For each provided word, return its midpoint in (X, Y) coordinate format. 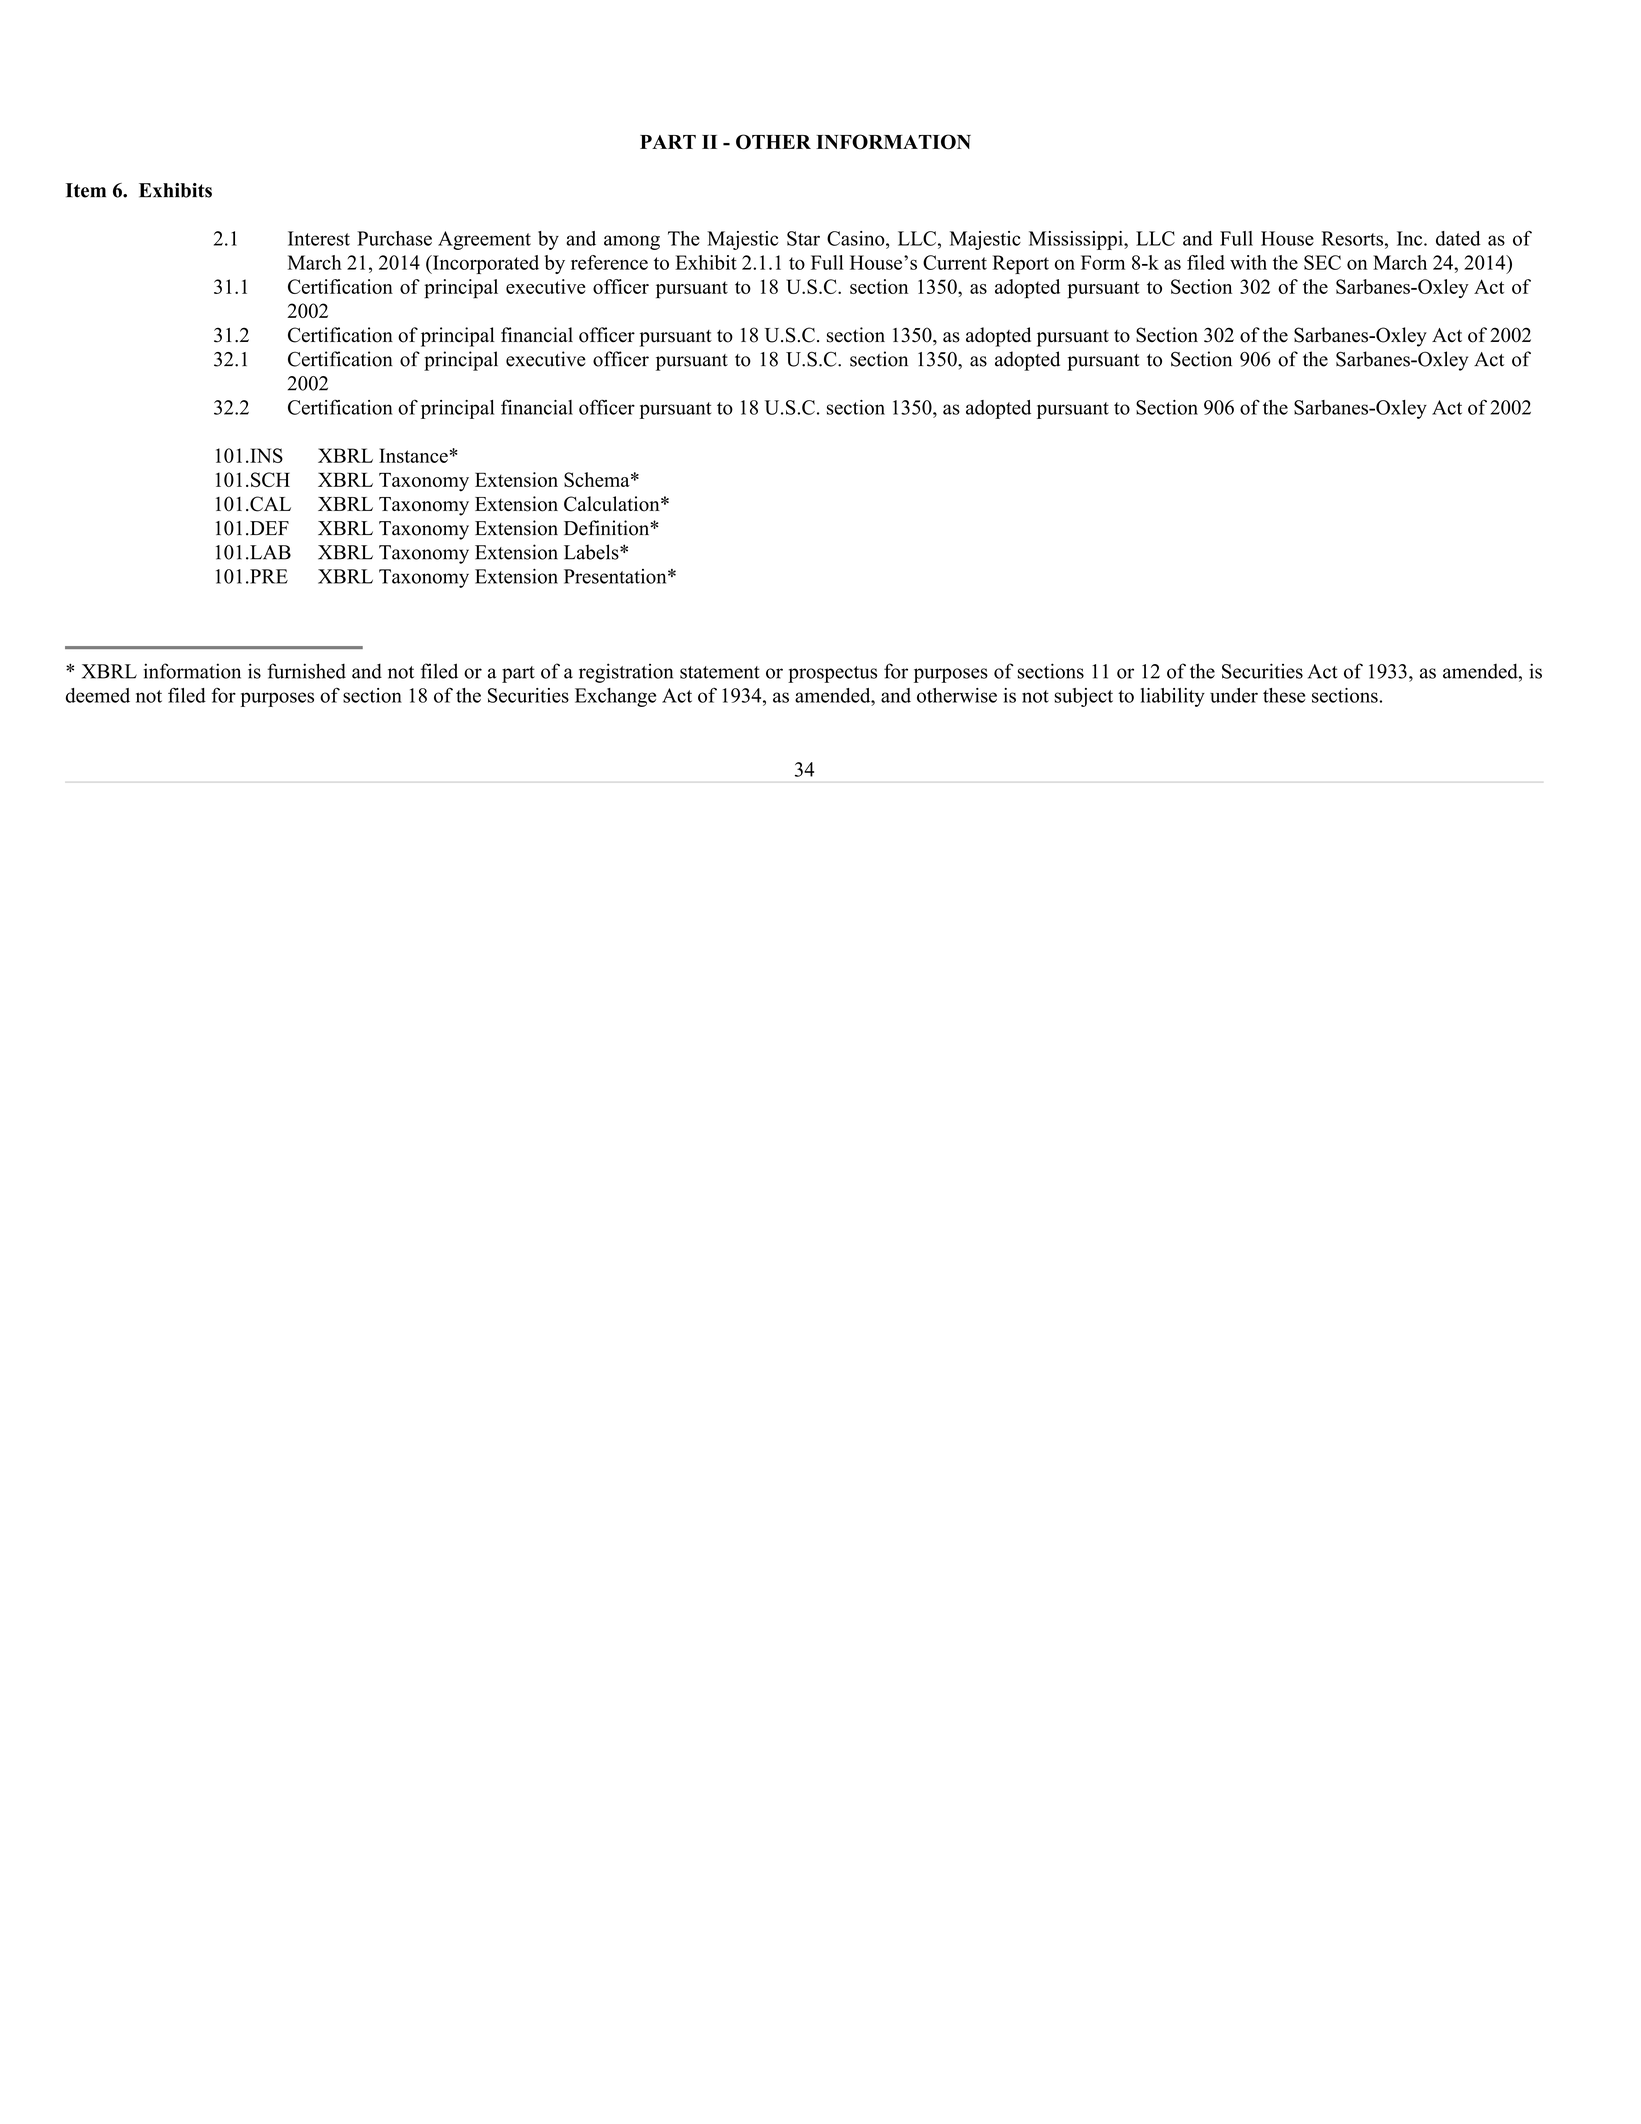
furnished (306, 671)
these (1284, 695)
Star (803, 238)
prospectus (832, 674)
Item (86, 190)
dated (1458, 238)
